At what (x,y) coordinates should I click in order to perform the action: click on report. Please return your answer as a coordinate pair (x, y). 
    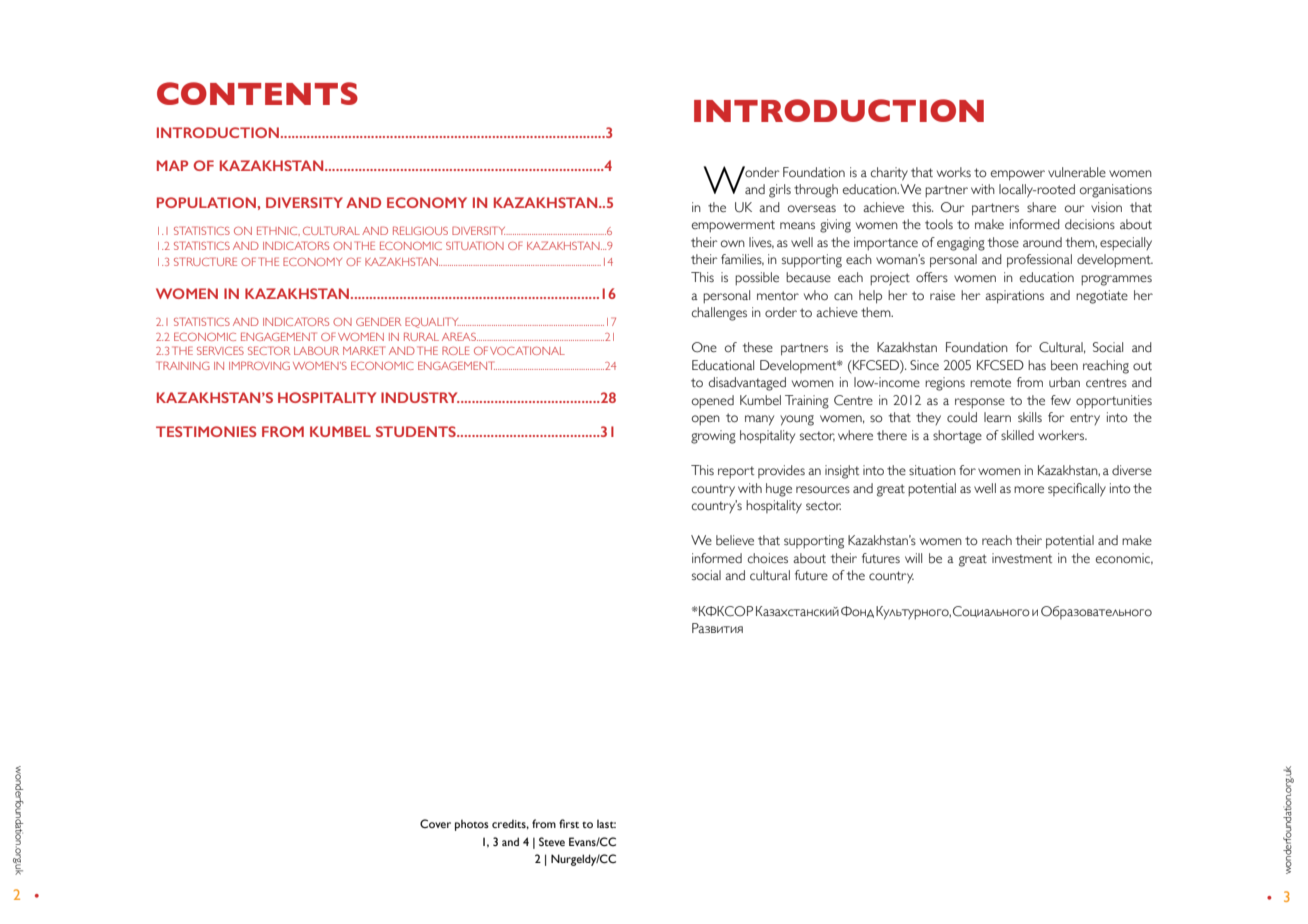
    Looking at the image, I should click on (736, 472).
